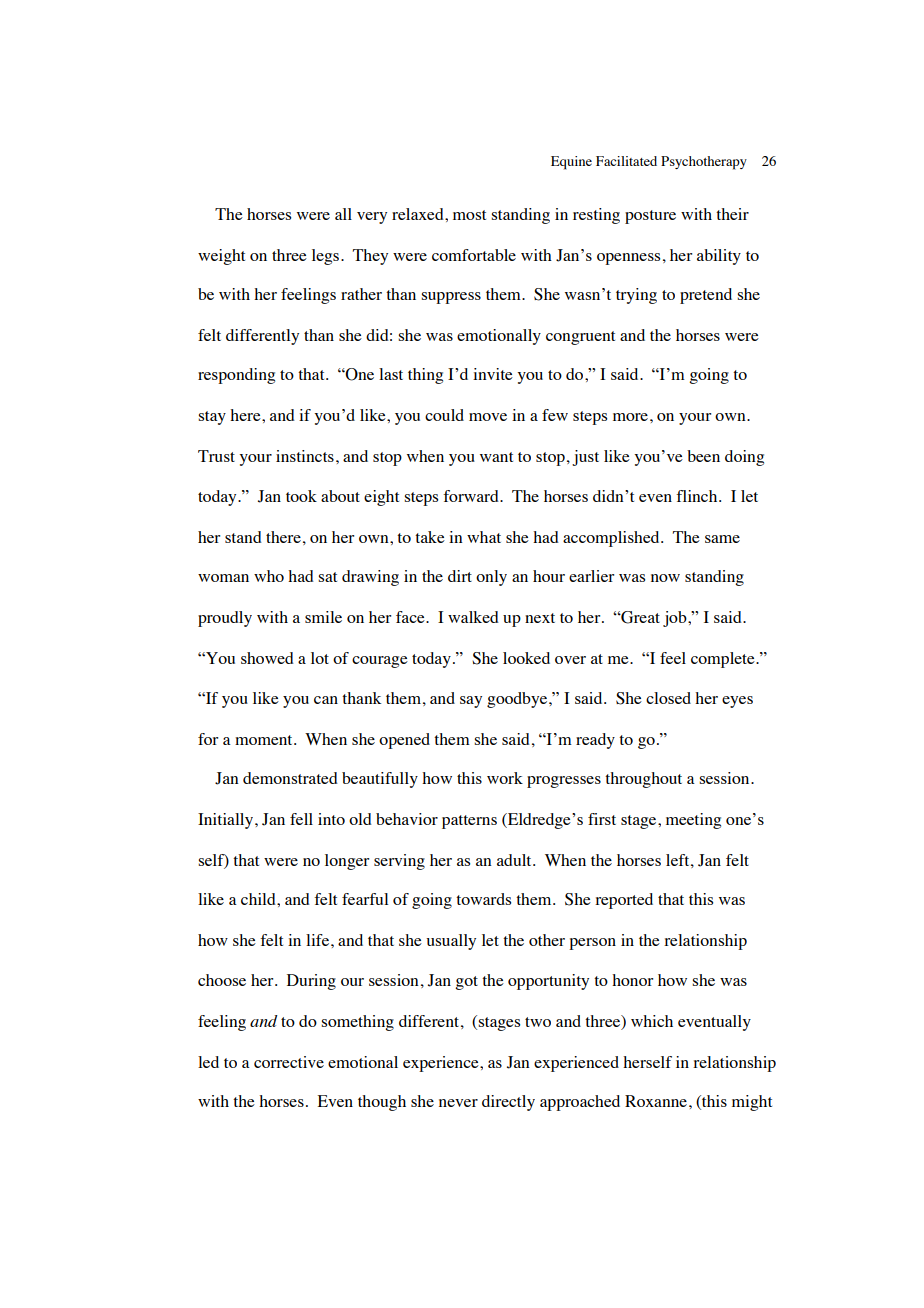 The image size is (924, 1308). I want to click on most, so click(469, 215).
